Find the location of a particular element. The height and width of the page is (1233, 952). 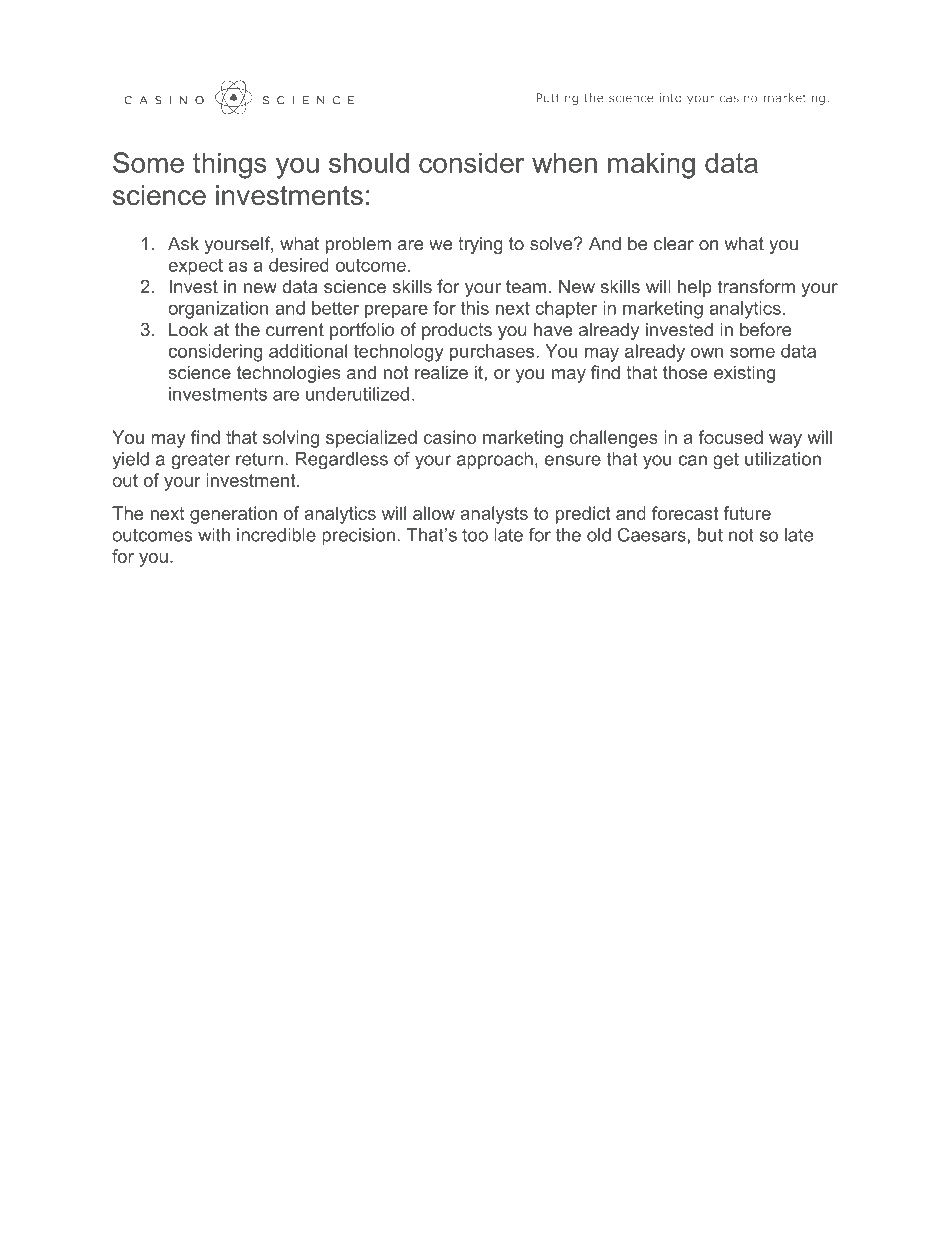

Ask is located at coordinates (183, 244).
